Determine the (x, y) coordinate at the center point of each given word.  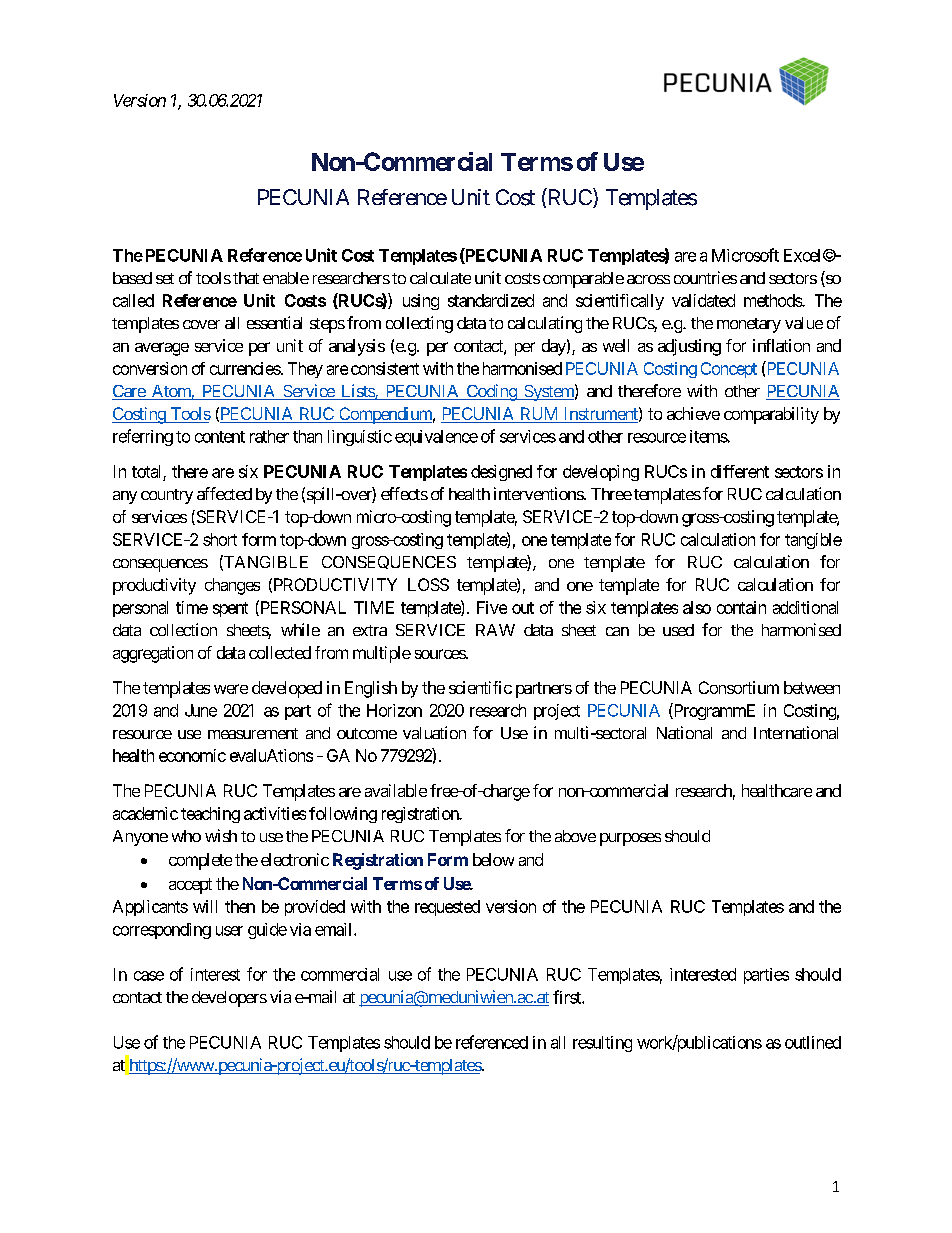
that (246, 278)
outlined (813, 1042)
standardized (491, 300)
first (568, 997)
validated (703, 300)
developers (229, 999)
